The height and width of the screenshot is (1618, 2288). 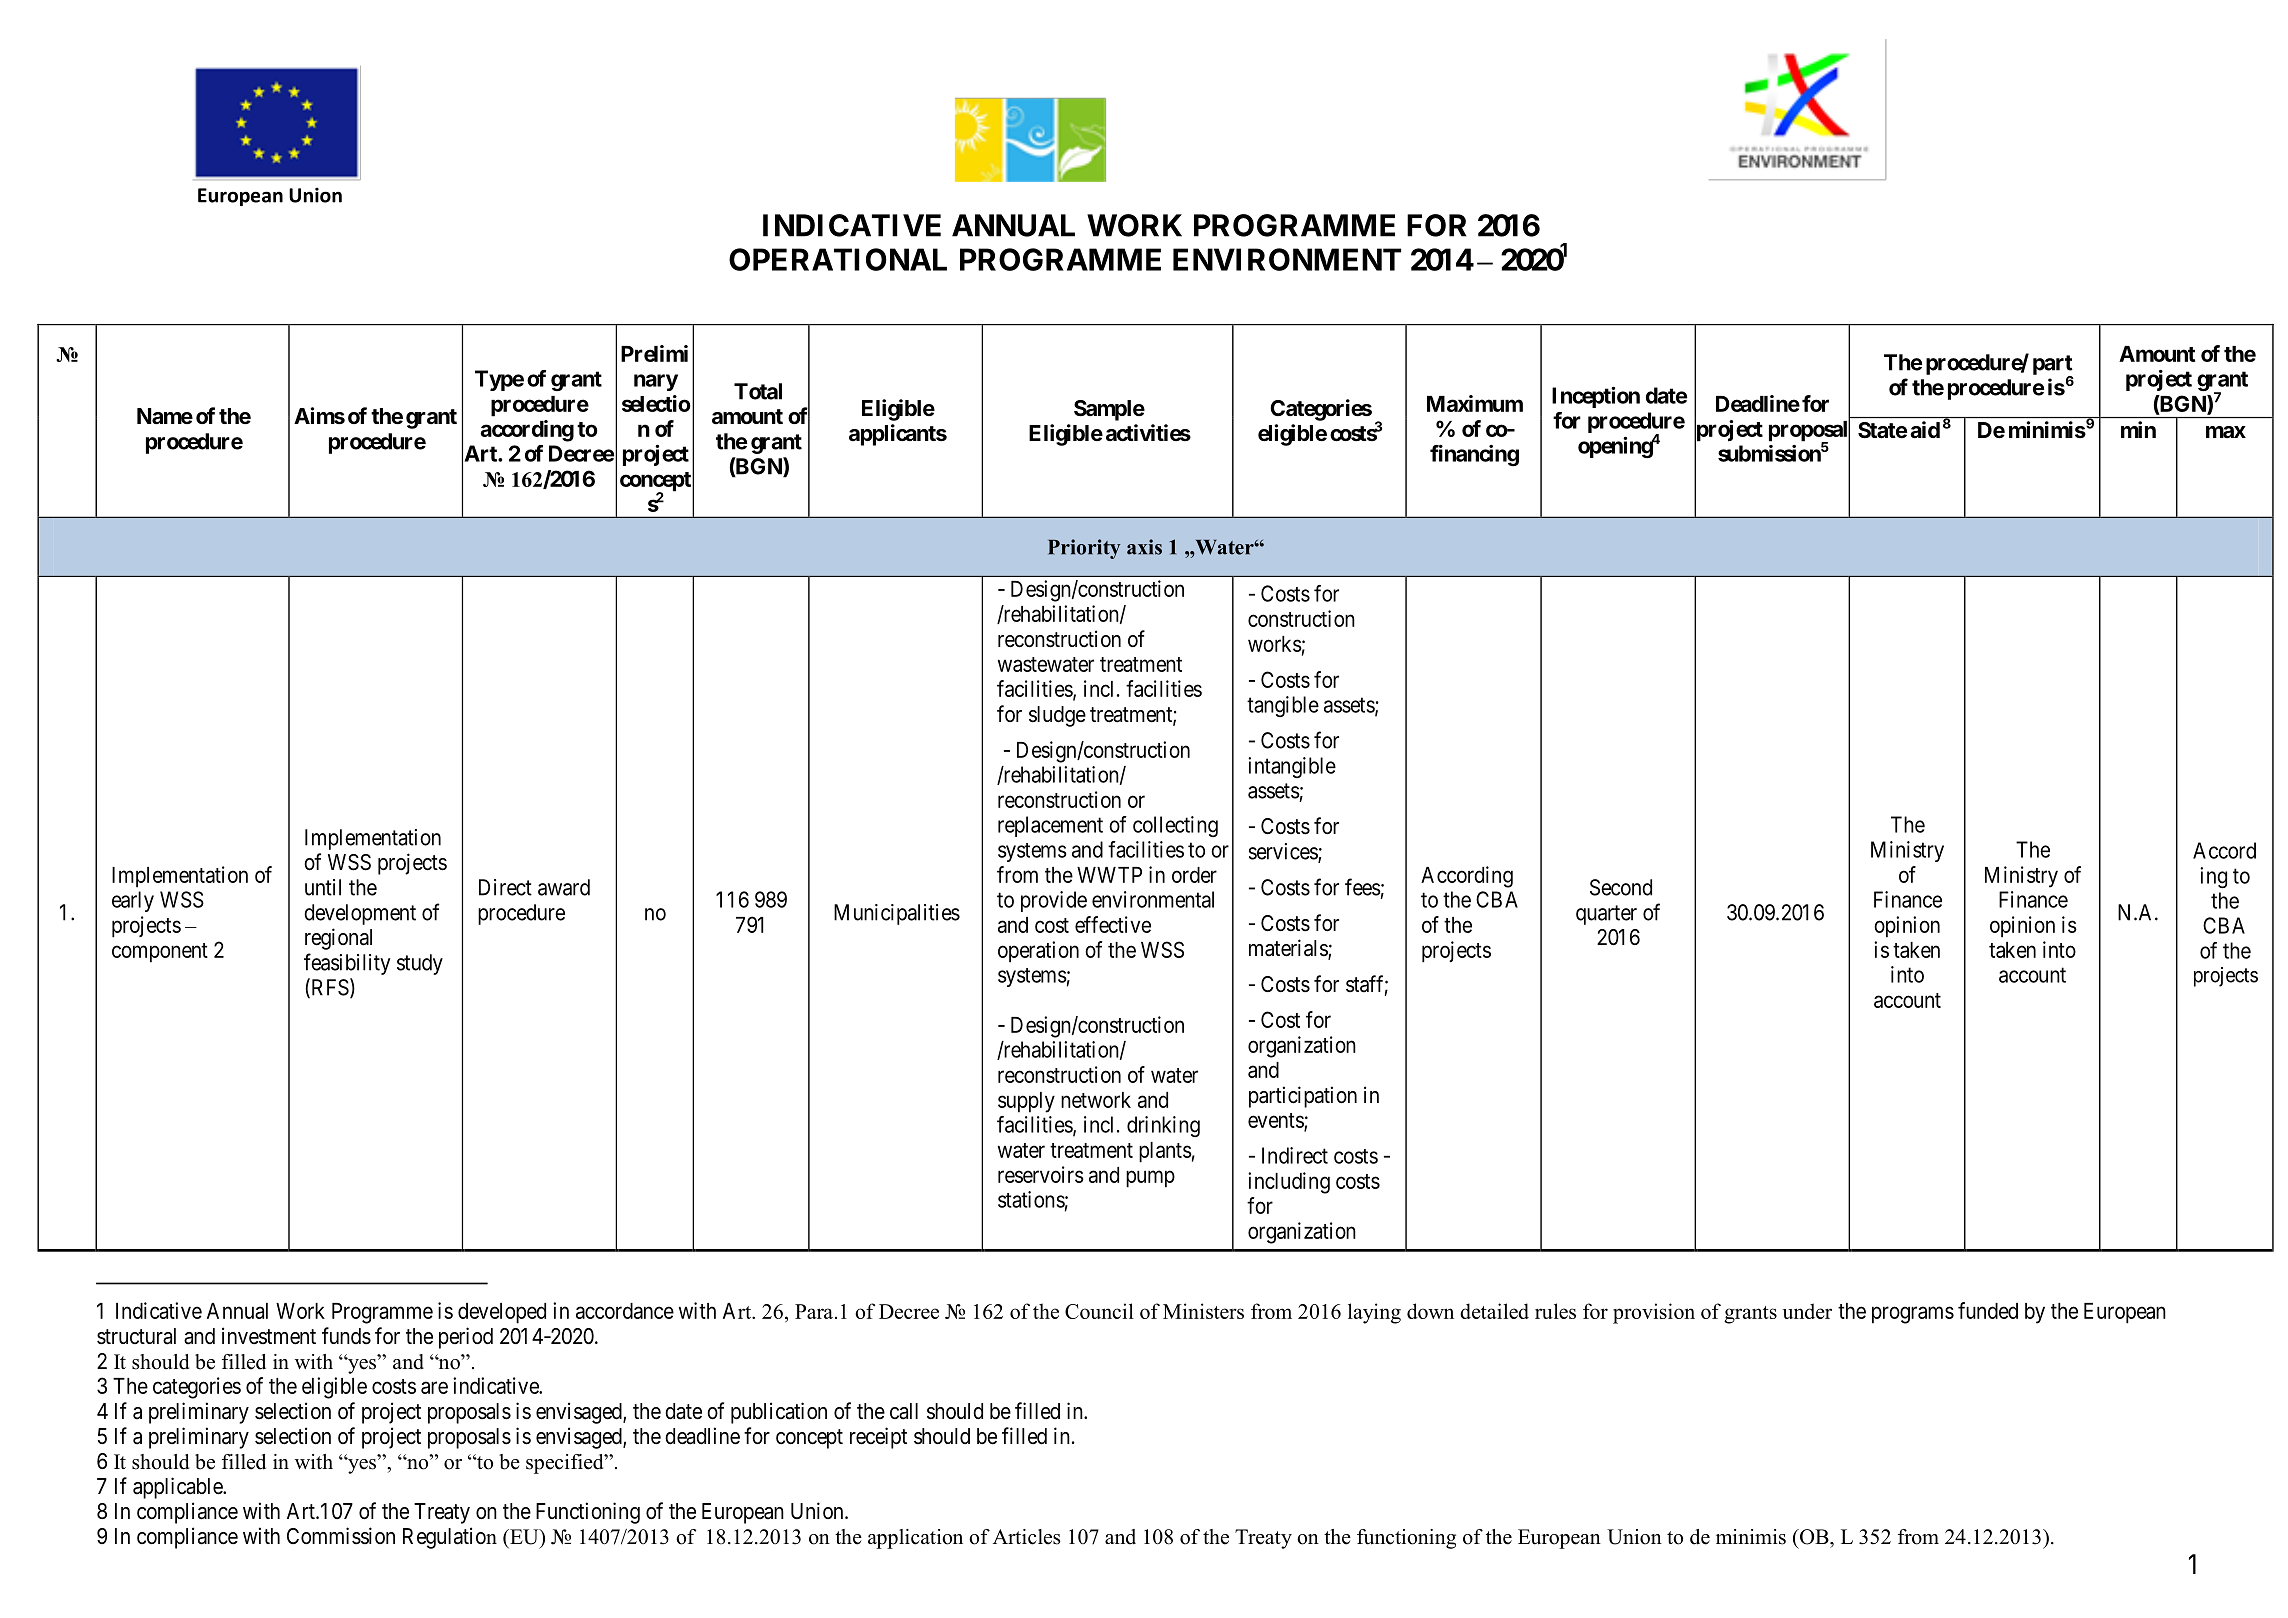 I want to click on Maximum, so click(x=1475, y=403).
